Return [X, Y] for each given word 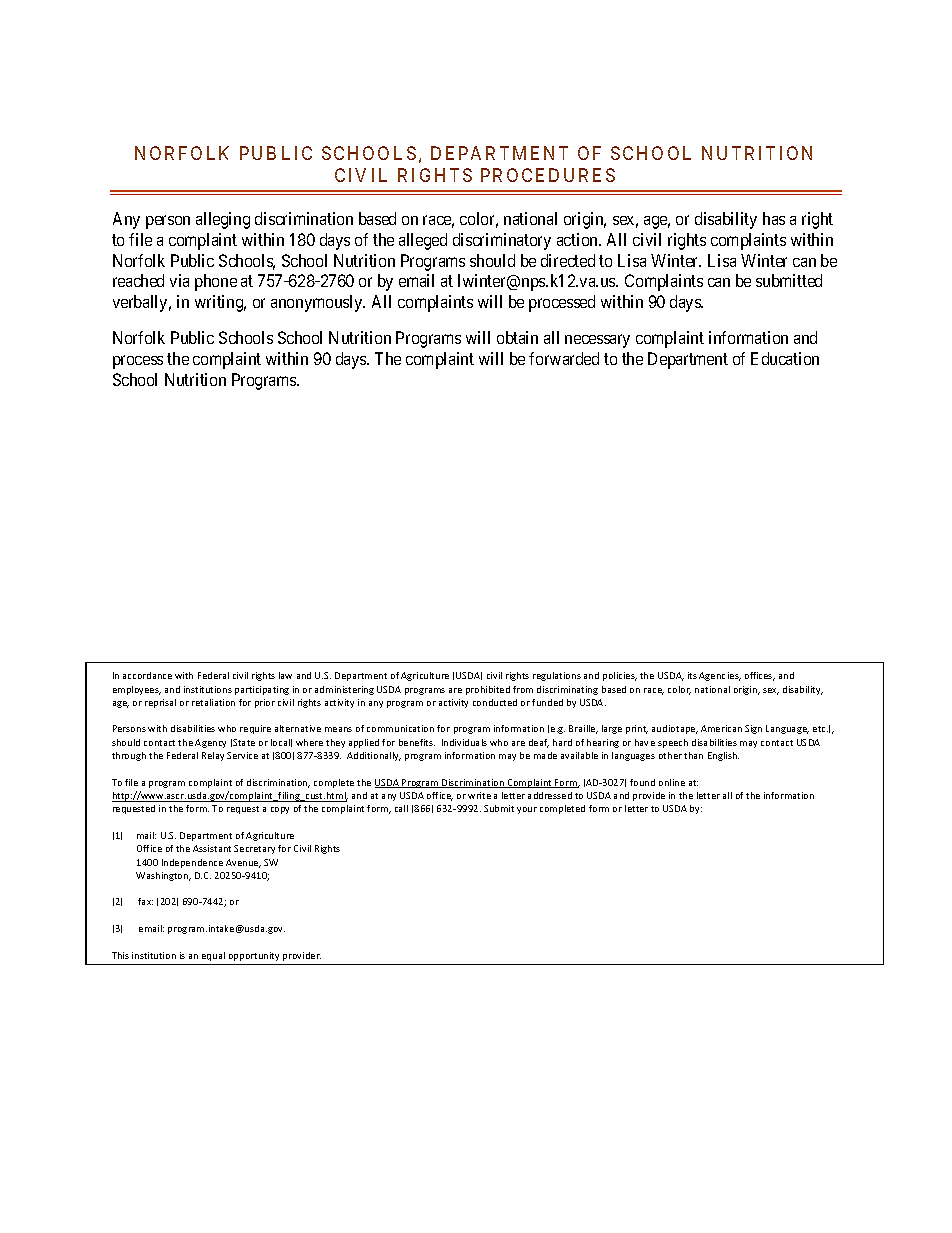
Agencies [720, 676]
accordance [147, 675]
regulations [557, 676]
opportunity [254, 956]
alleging [223, 220]
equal [213, 956]
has [774, 218]
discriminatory [502, 241]
